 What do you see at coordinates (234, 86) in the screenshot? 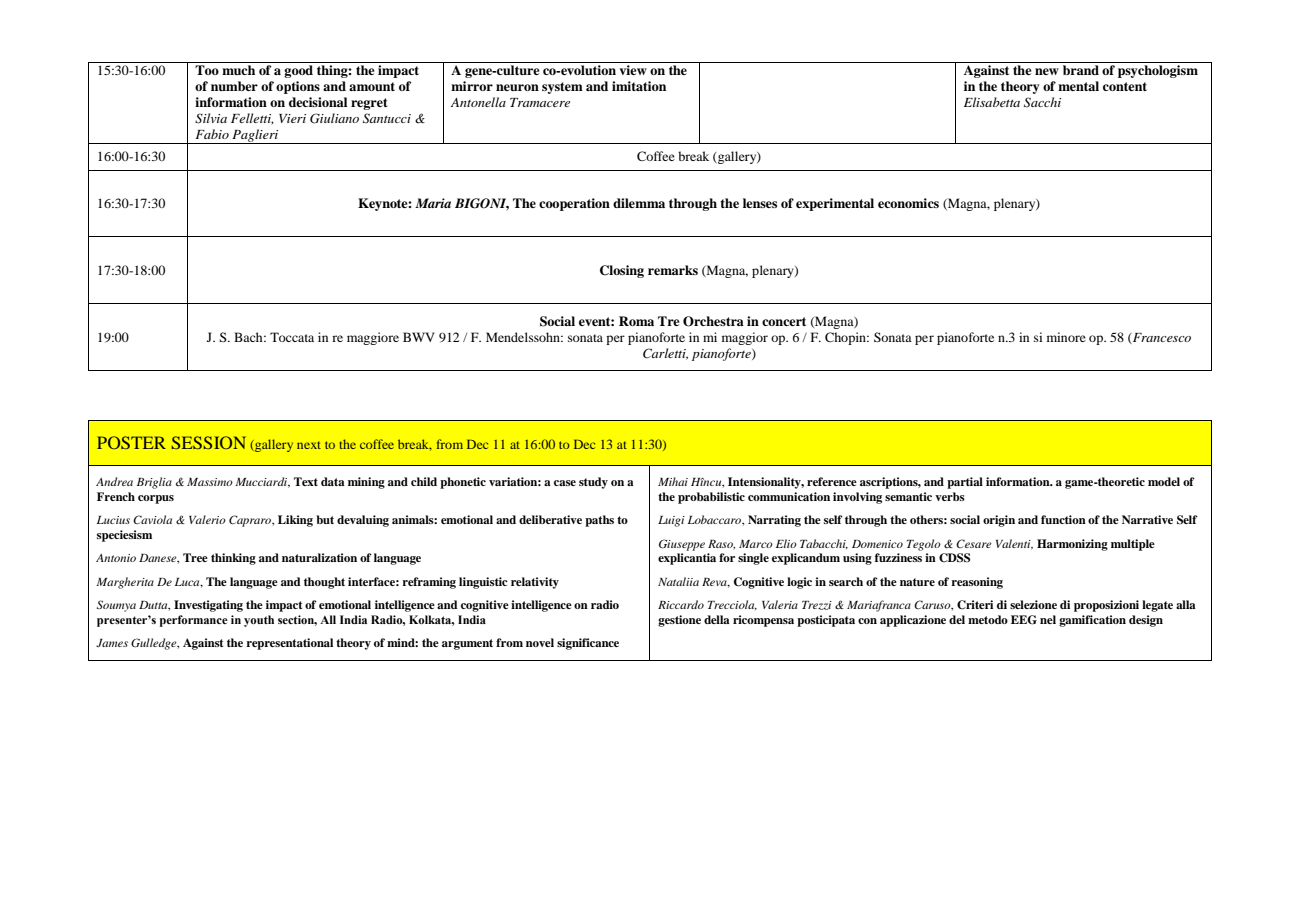
I see `number` at bounding box center [234, 86].
